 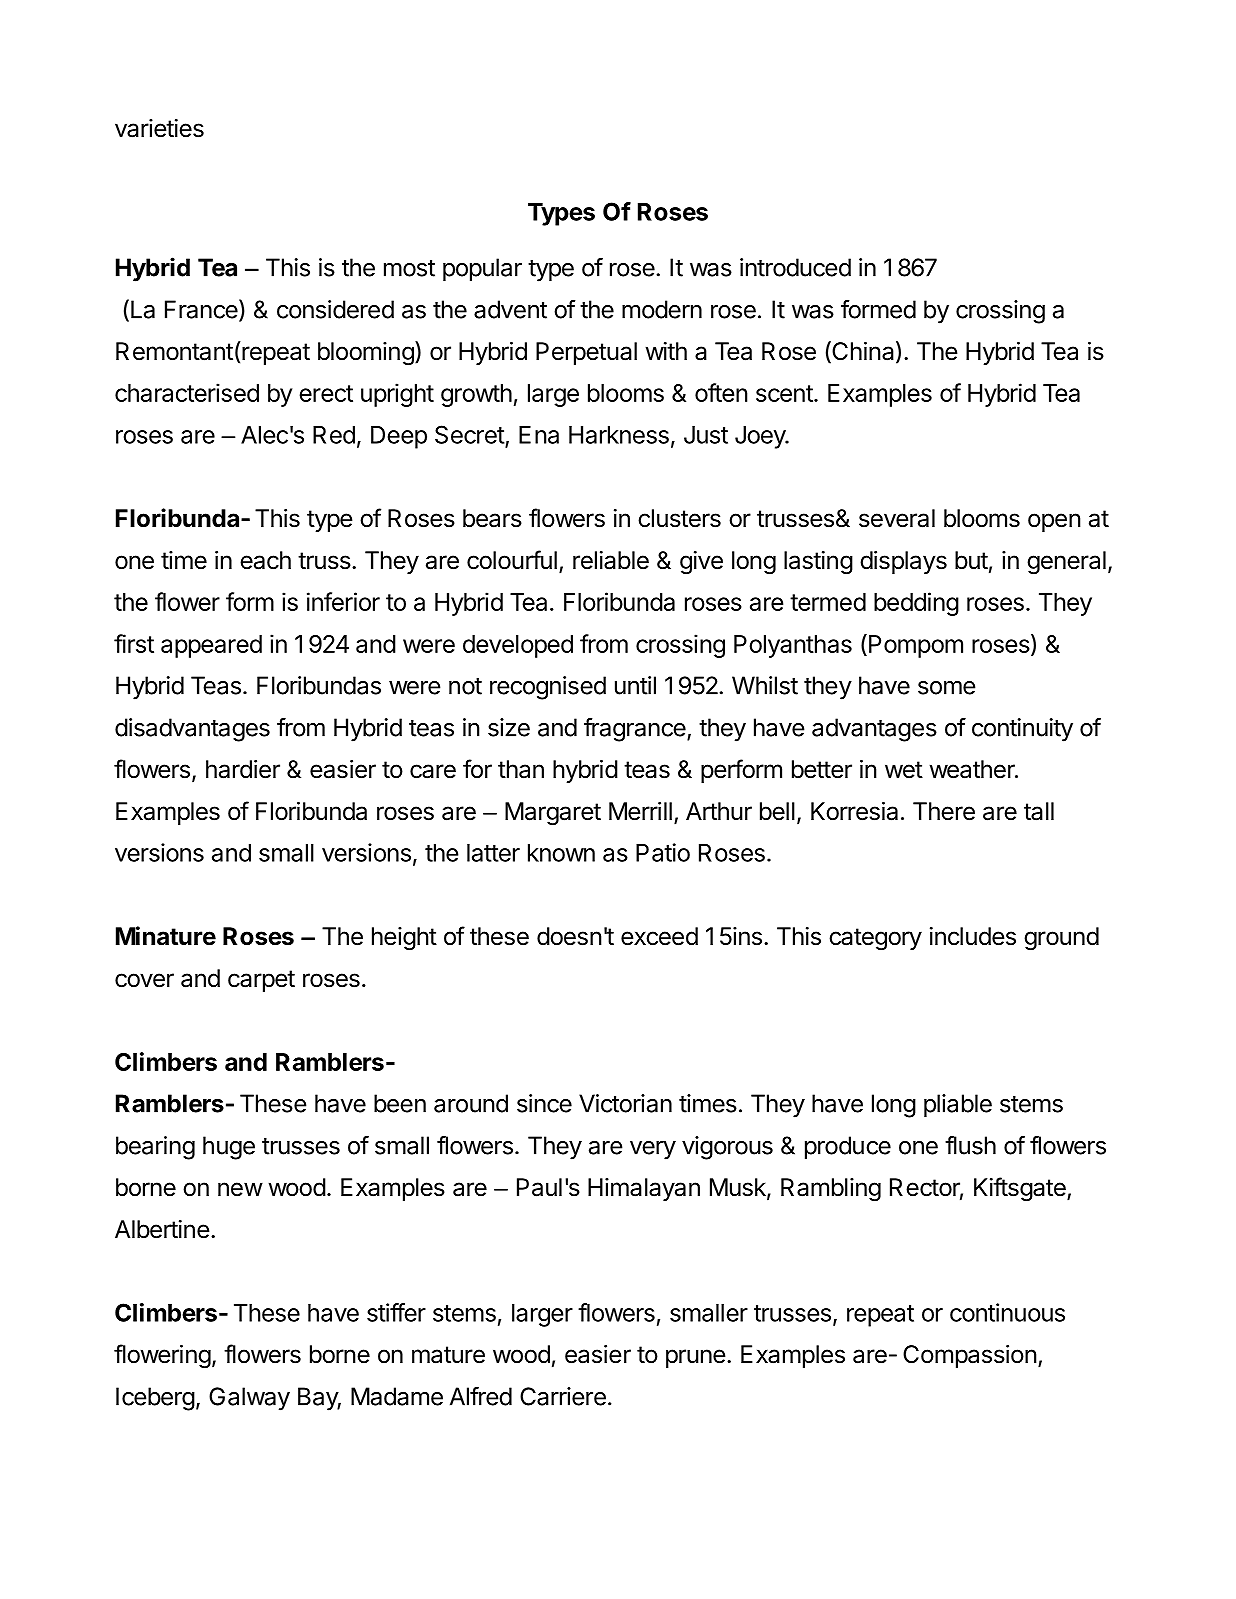 What do you see at coordinates (973, 769) in the screenshot?
I see `weather` at bounding box center [973, 769].
